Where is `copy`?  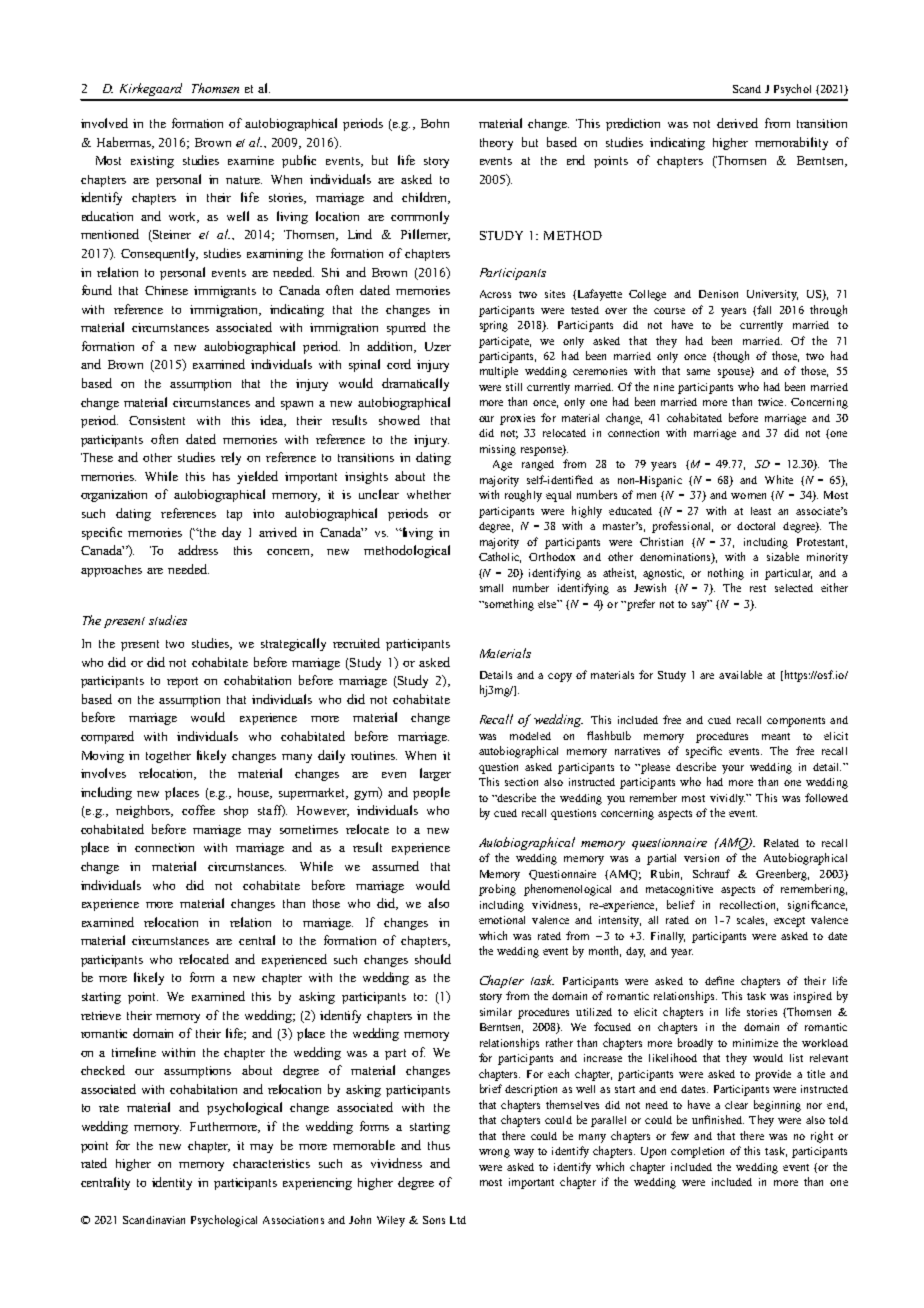 copy is located at coordinates (560, 677).
